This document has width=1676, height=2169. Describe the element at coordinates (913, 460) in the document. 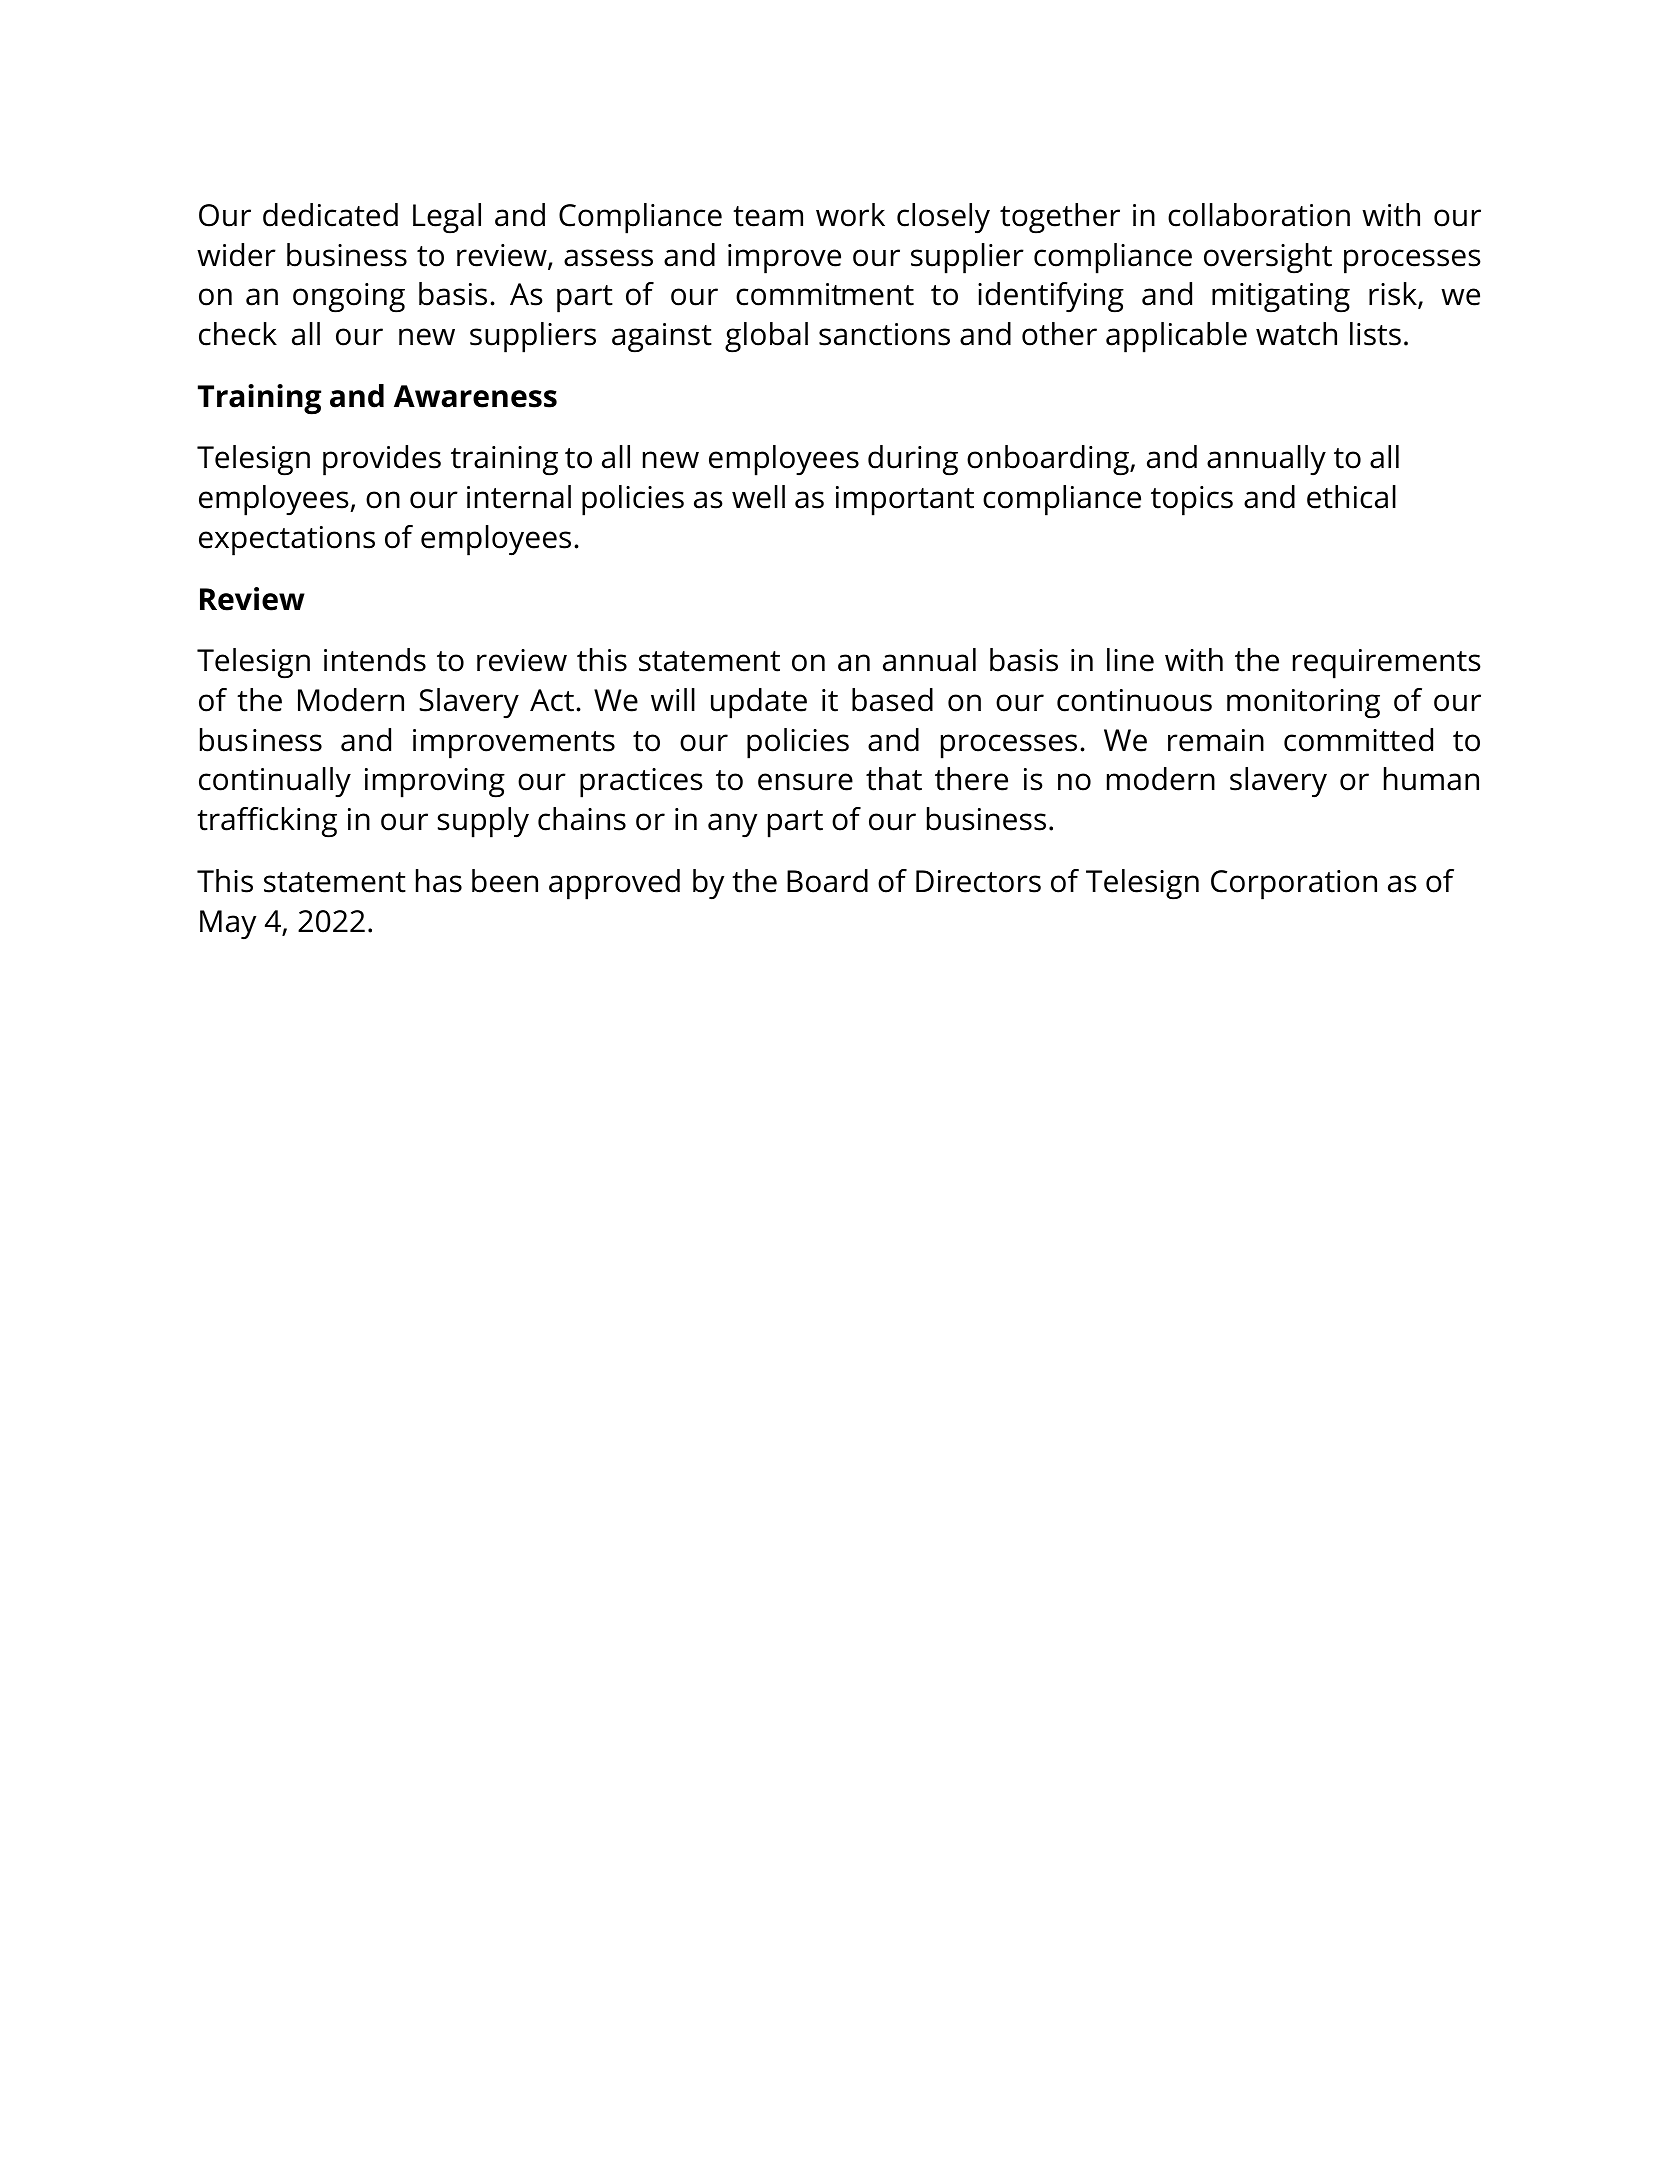

I see `during` at that location.
